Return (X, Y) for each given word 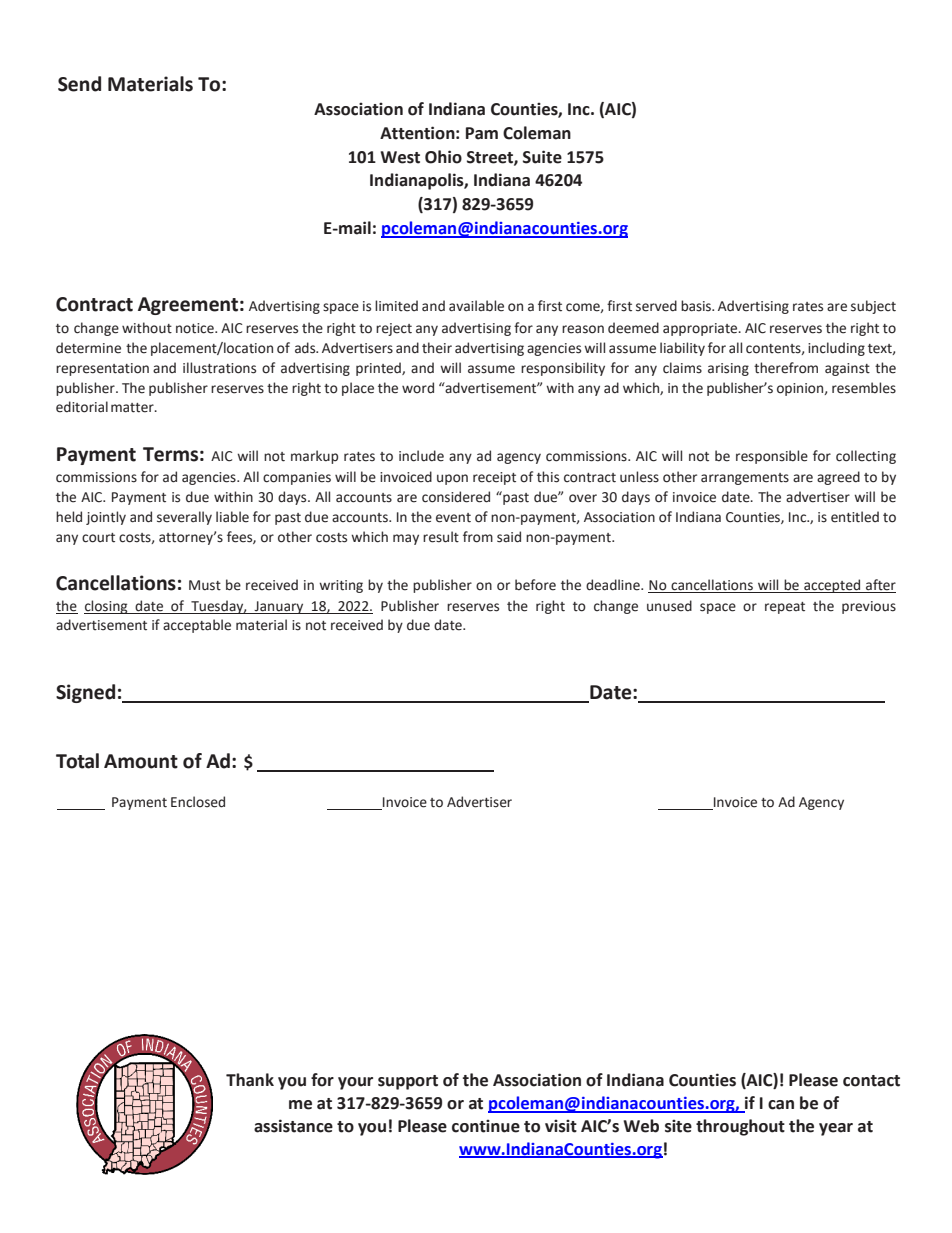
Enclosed (198, 802)
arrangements (745, 479)
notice (196, 328)
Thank (250, 1080)
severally (184, 518)
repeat (785, 608)
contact (871, 1081)
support (408, 1082)
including (836, 349)
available (476, 306)
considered (456, 497)
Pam (482, 133)
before (535, 585)
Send (79, 84)
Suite (542, 157)
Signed (85, 693)
